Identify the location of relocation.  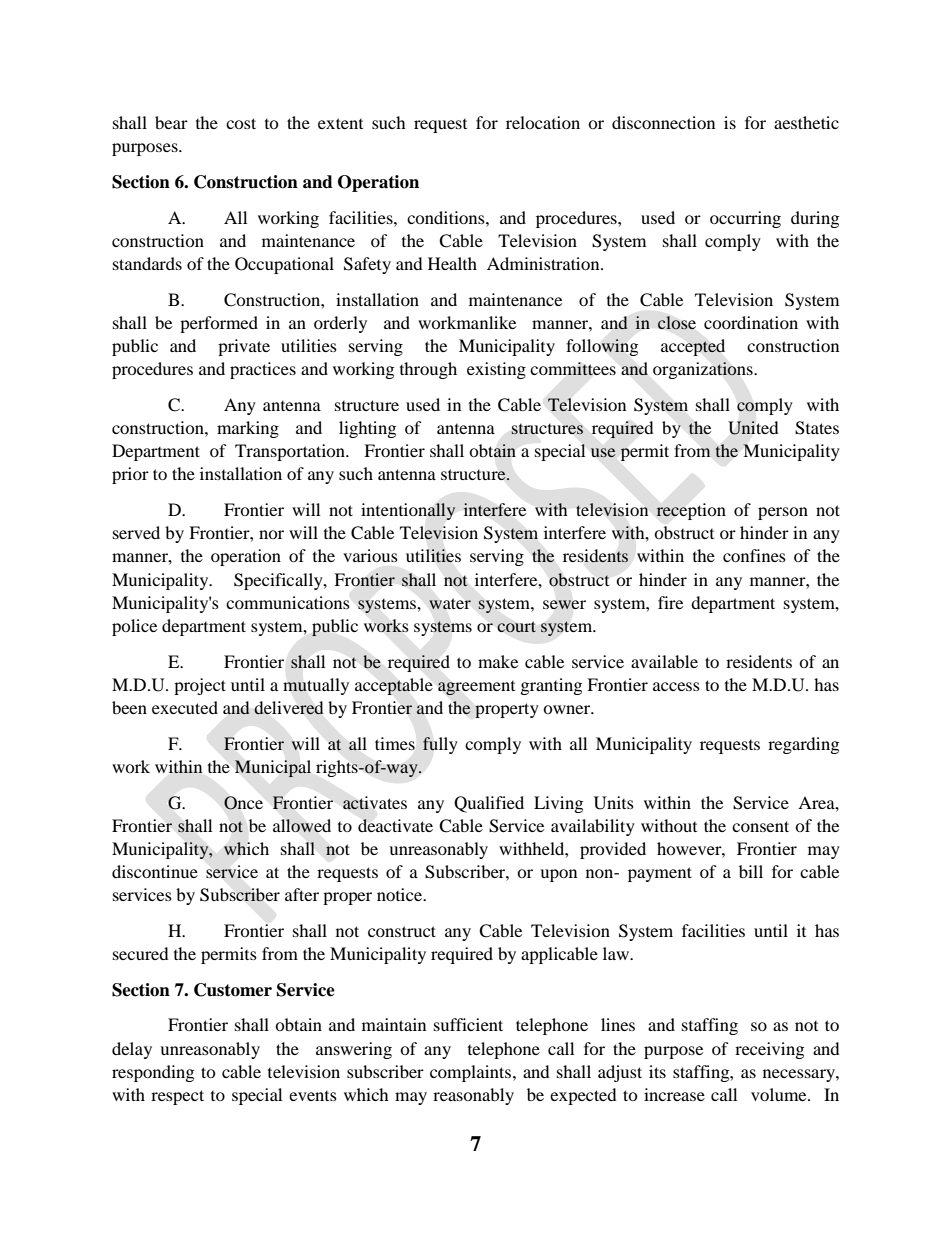
(543, 122).
